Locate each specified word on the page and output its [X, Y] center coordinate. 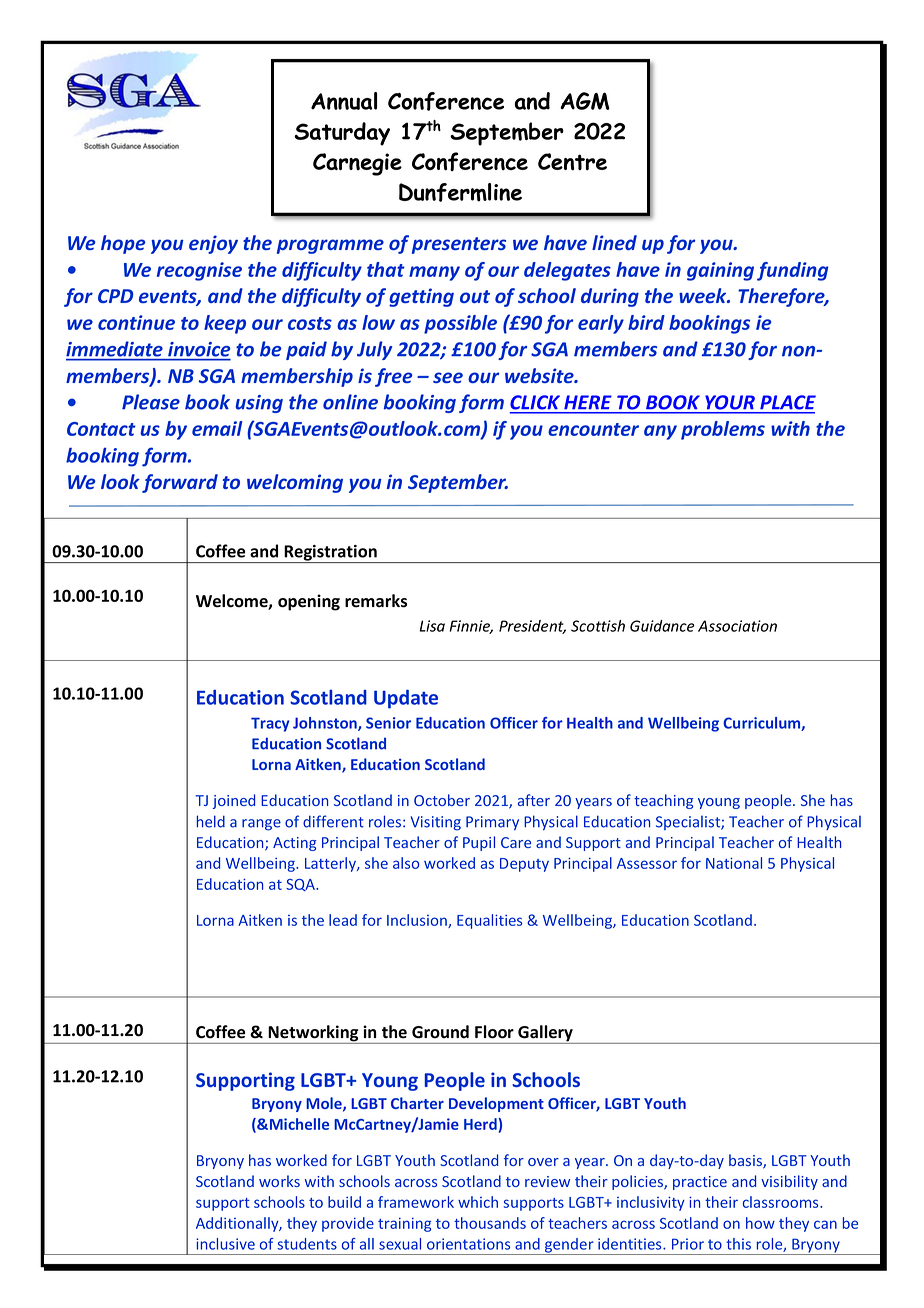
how [760, 1223]
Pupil [479, 843]
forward [180, 483]
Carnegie [357, 164]
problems [723, 430]
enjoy [213, 244]
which [478, 1202]
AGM [585, 101]
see [448, 377]
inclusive [225, 1244]
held [211, 821]
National [734, 863]
